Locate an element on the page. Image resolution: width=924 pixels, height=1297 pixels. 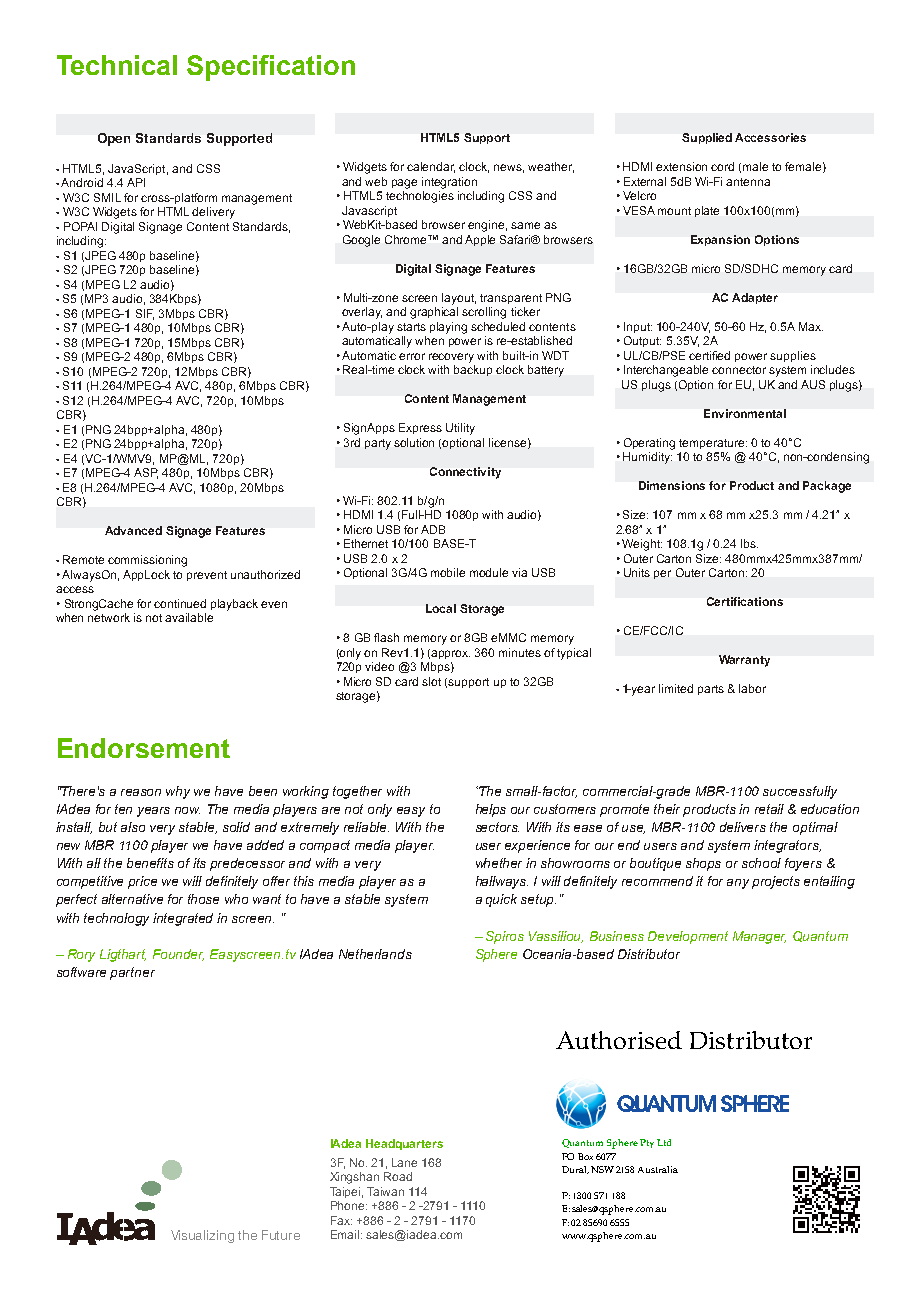
Visualizing is located at coordinates (202, 1236).
